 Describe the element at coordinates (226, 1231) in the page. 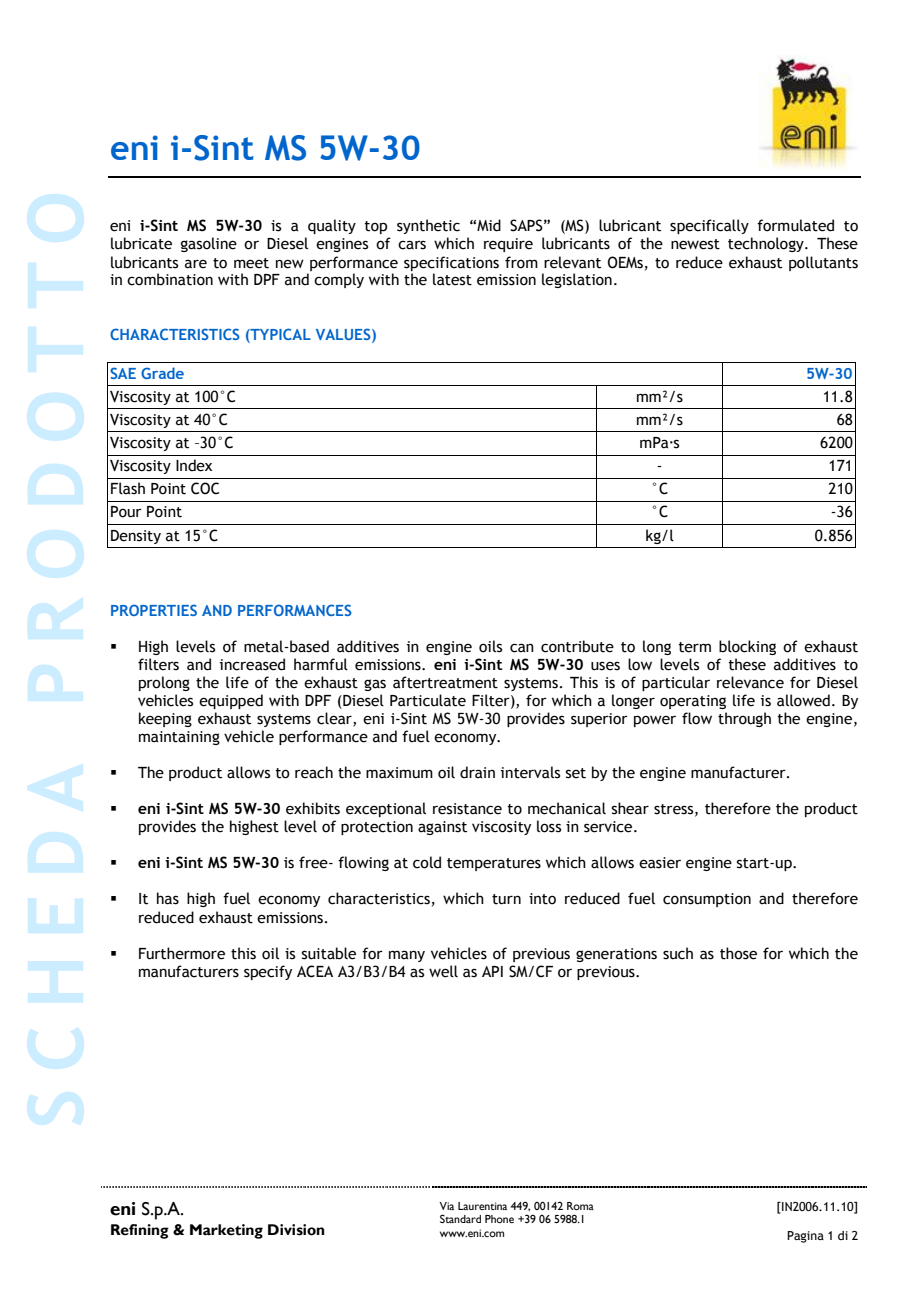

I see `Marketing` at that location.
